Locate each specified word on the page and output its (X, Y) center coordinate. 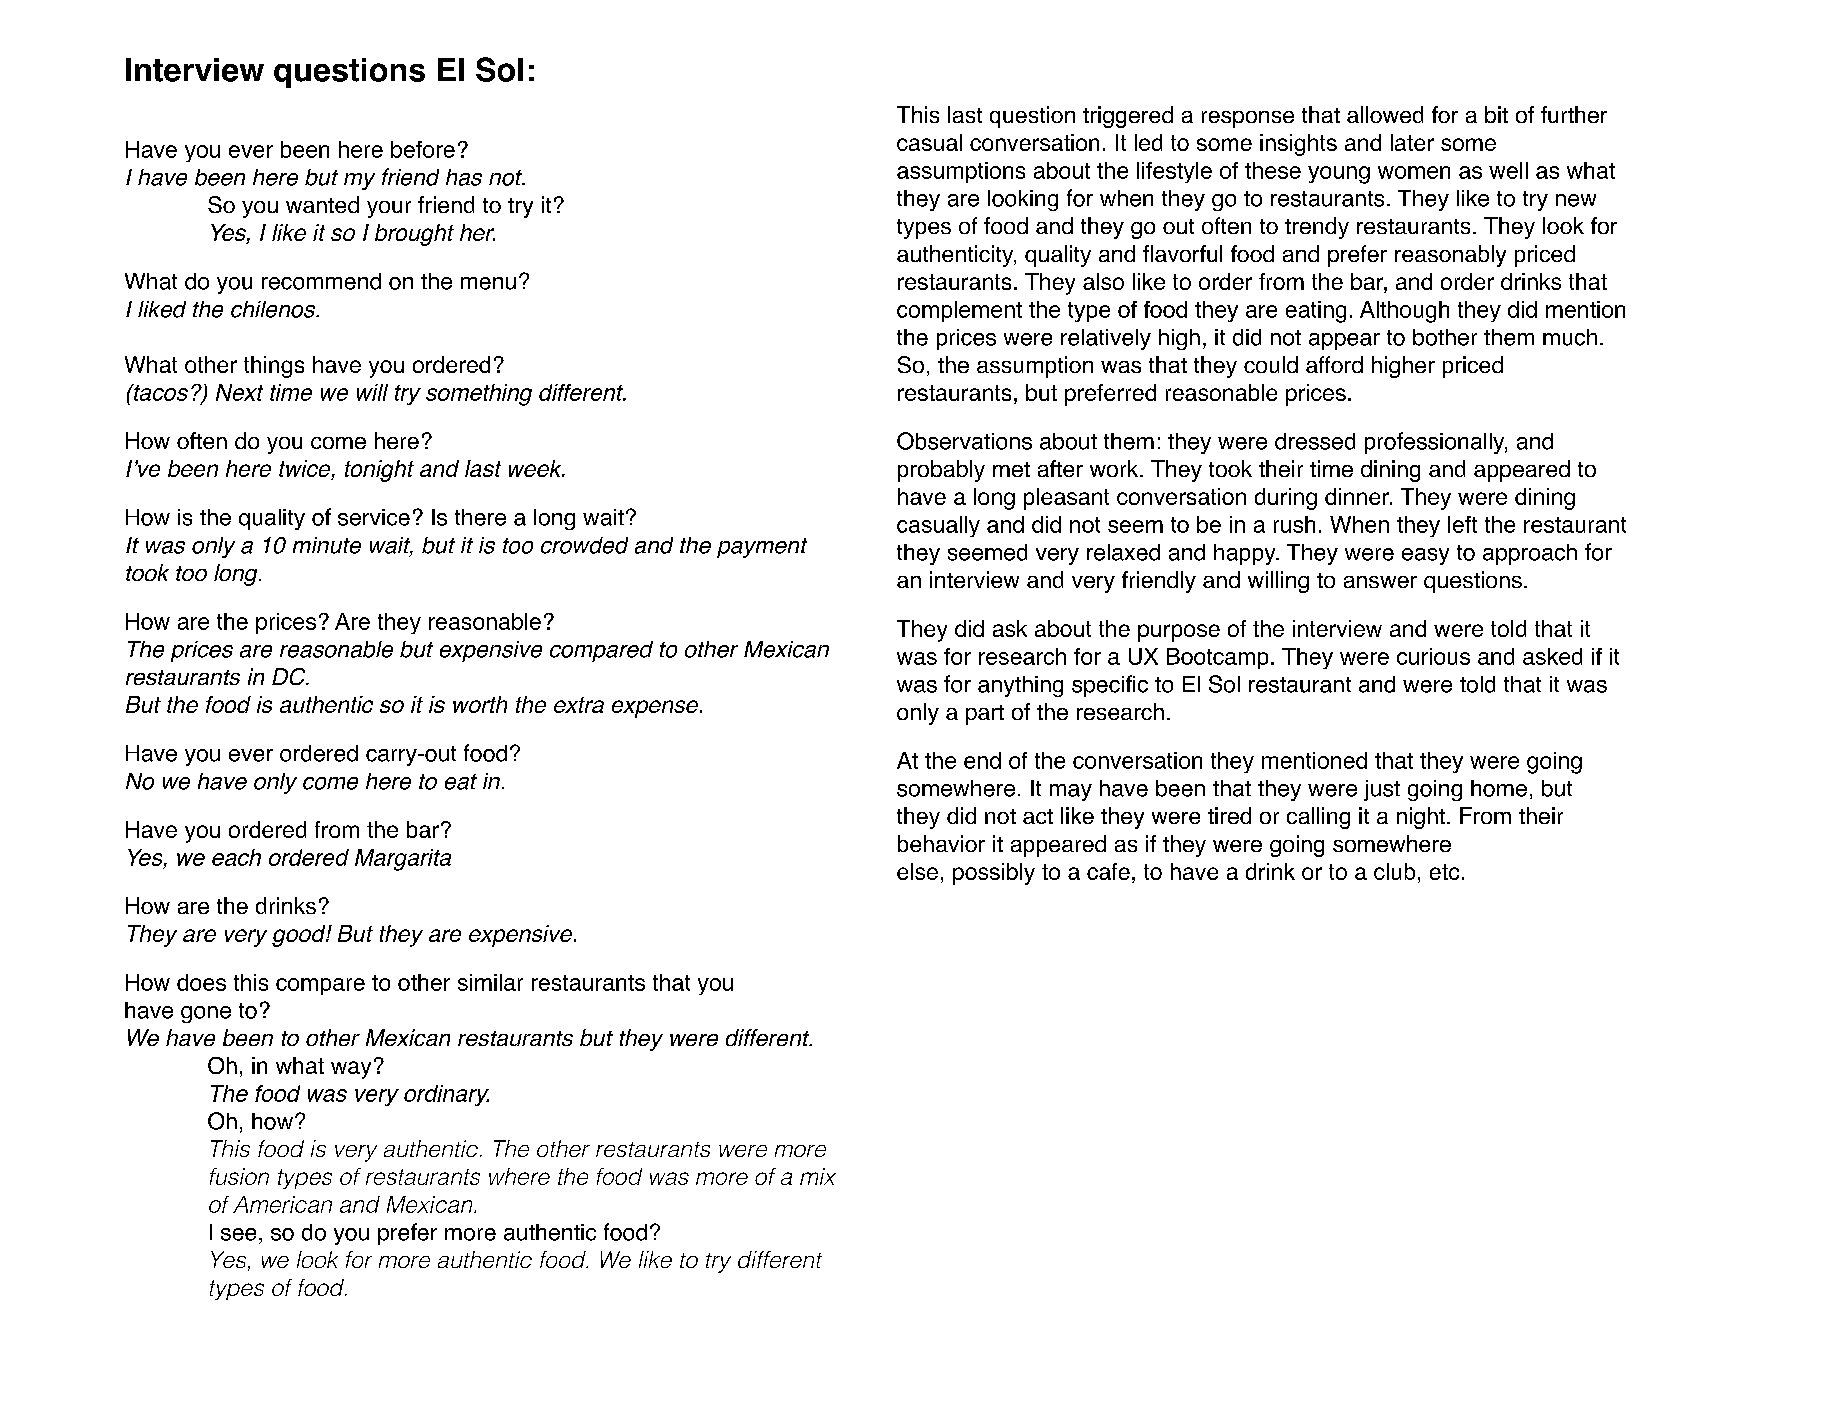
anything (1020, 686)
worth (480, 704)
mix (818, 1176)
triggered (1128, 117)
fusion (239, 1176)
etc (1444, 872)
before (423, 149)
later (1412, 142)
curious (1433, 656)
